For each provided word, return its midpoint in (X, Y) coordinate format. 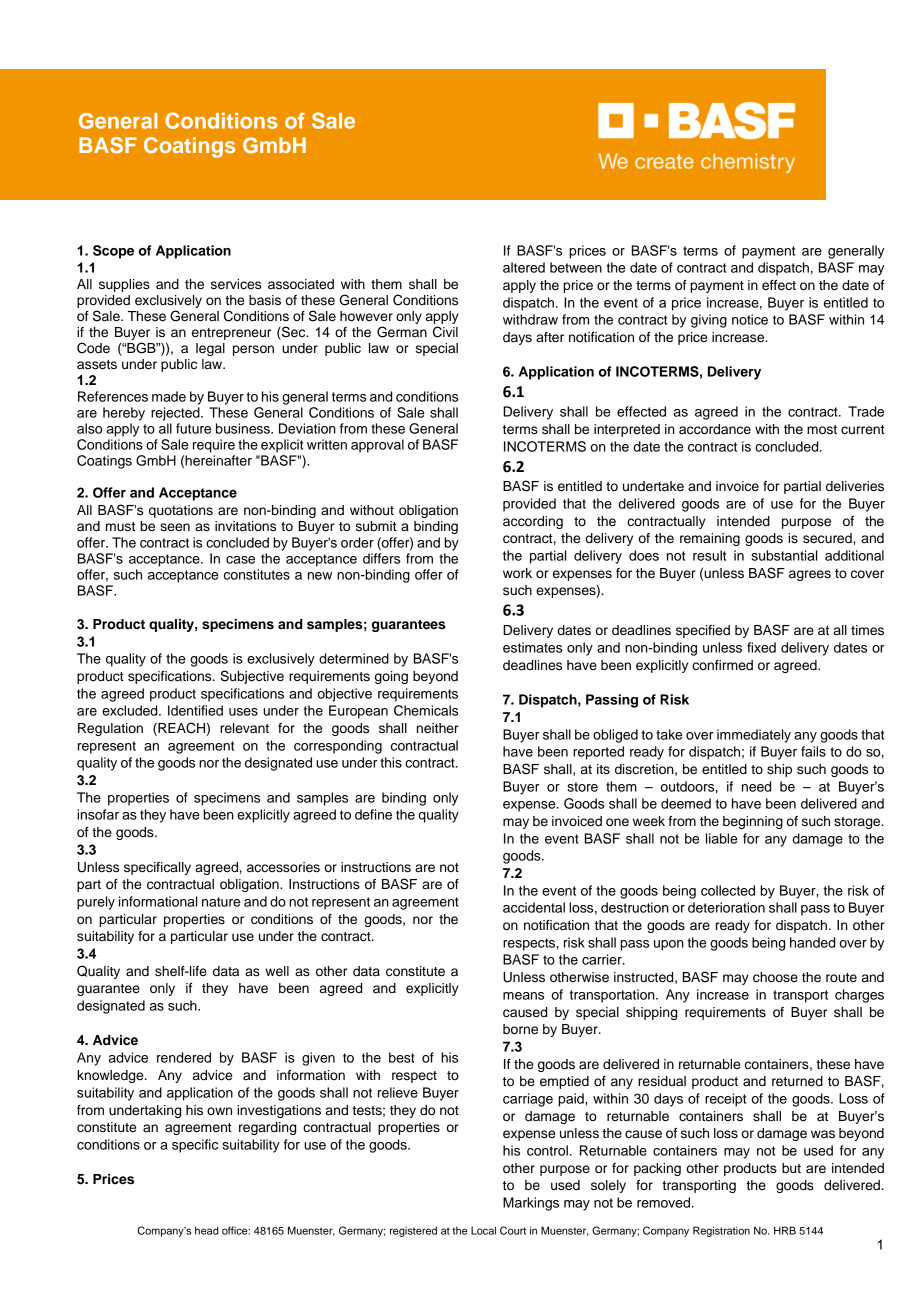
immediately (754, 736)
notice (750, 319)
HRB (785, 1230)
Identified (195, 710)
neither (438, 728)
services (236, 284)
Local (483, 1230)
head (207, 1230)
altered (524, 267)
